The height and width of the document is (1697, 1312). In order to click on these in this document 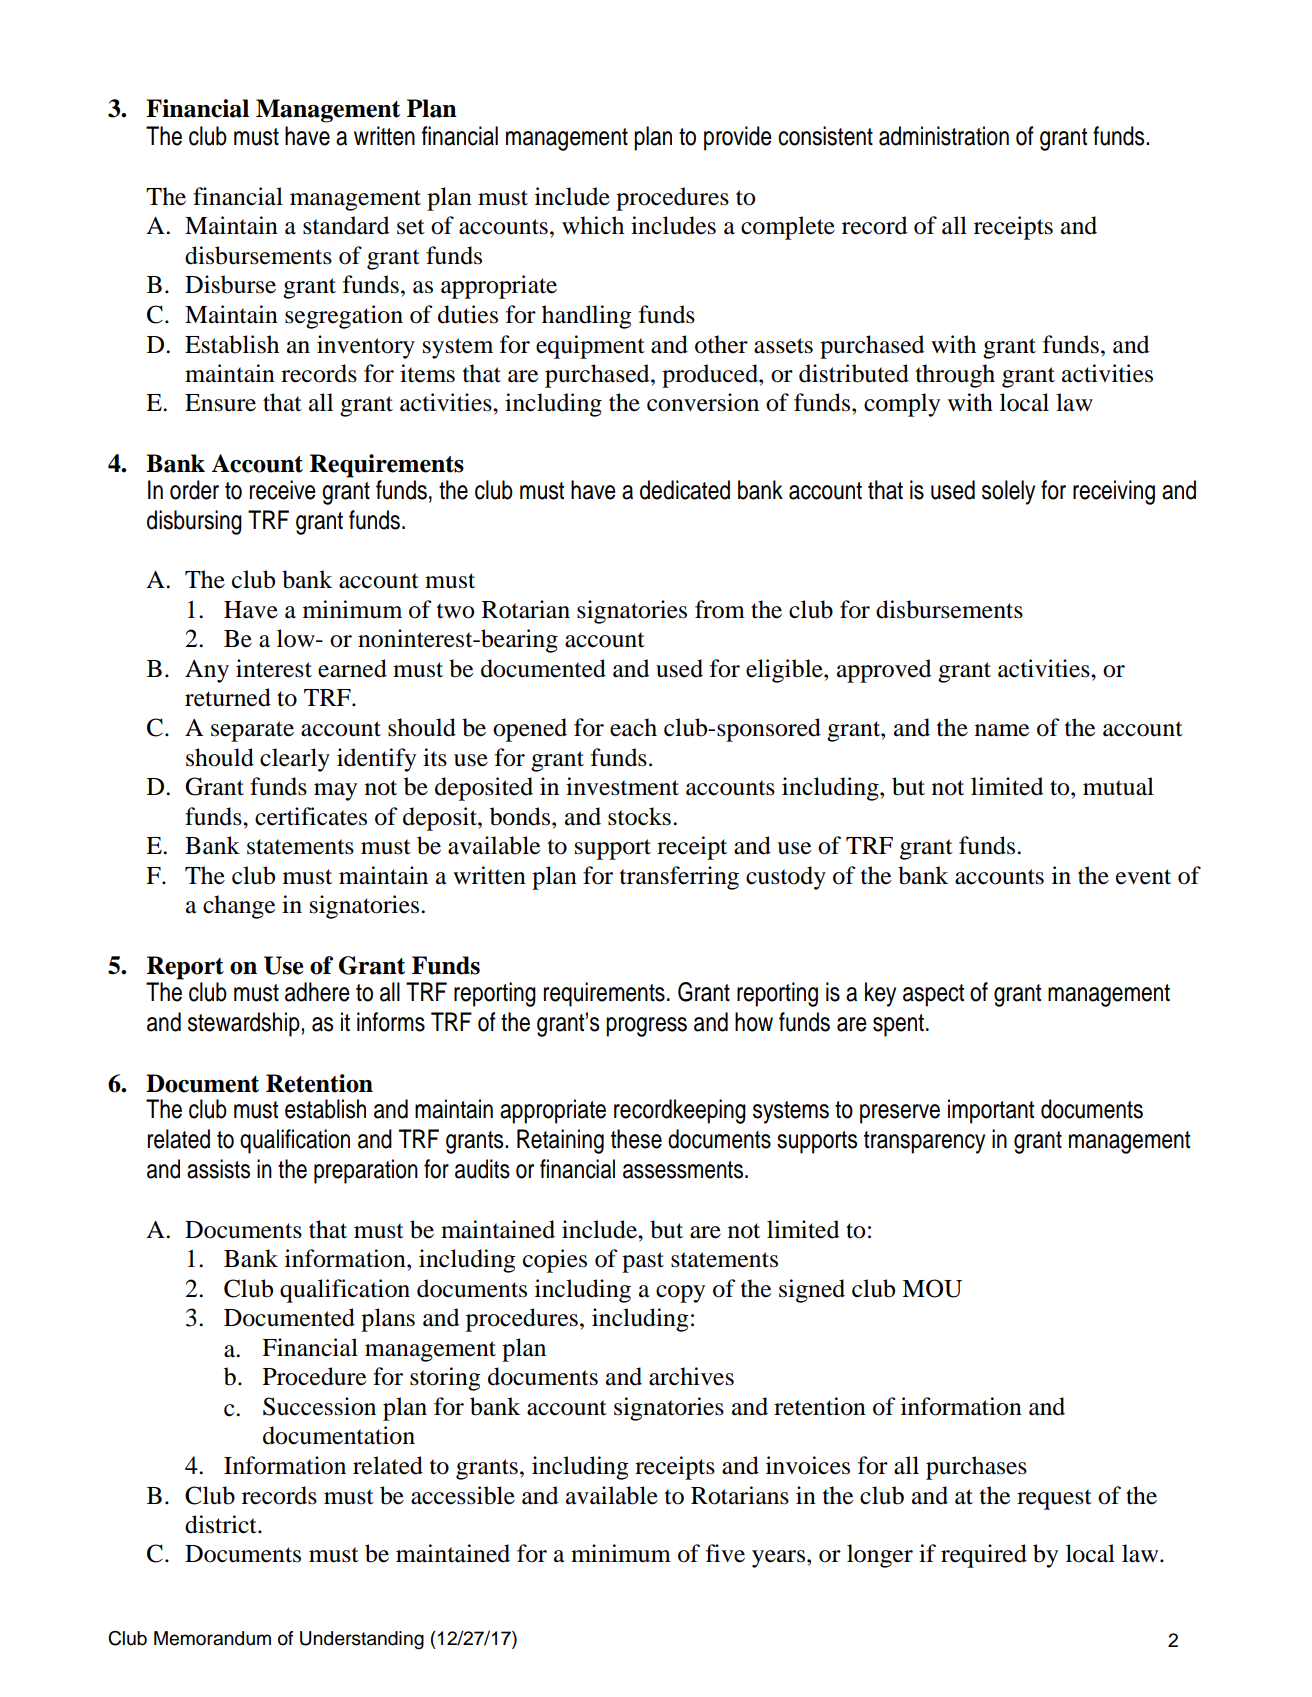, I will do `click(636, 1139)`.
